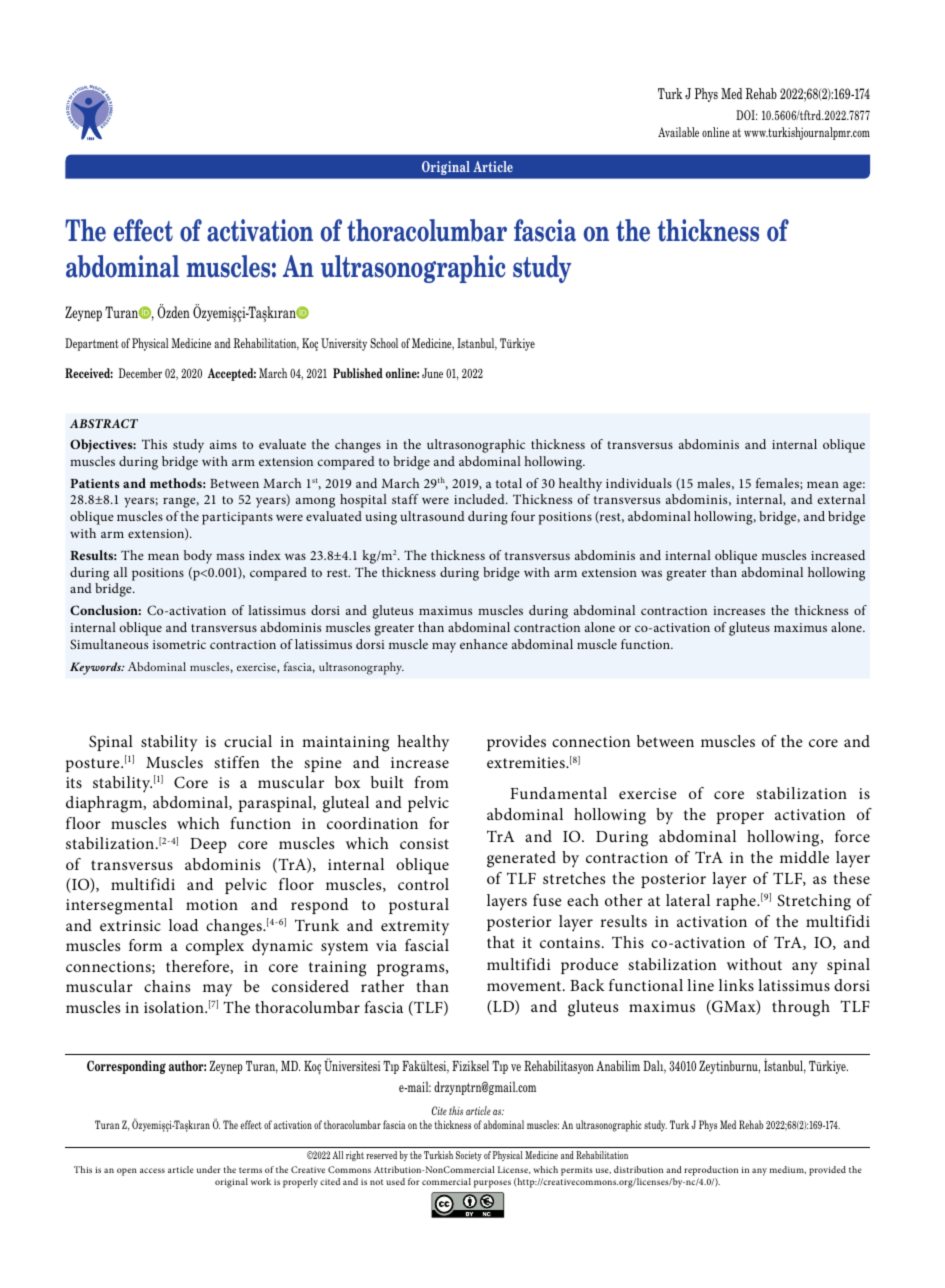 The width and height of the screenshot is (945, 1288). I want to click on June, so click(432, 373).
